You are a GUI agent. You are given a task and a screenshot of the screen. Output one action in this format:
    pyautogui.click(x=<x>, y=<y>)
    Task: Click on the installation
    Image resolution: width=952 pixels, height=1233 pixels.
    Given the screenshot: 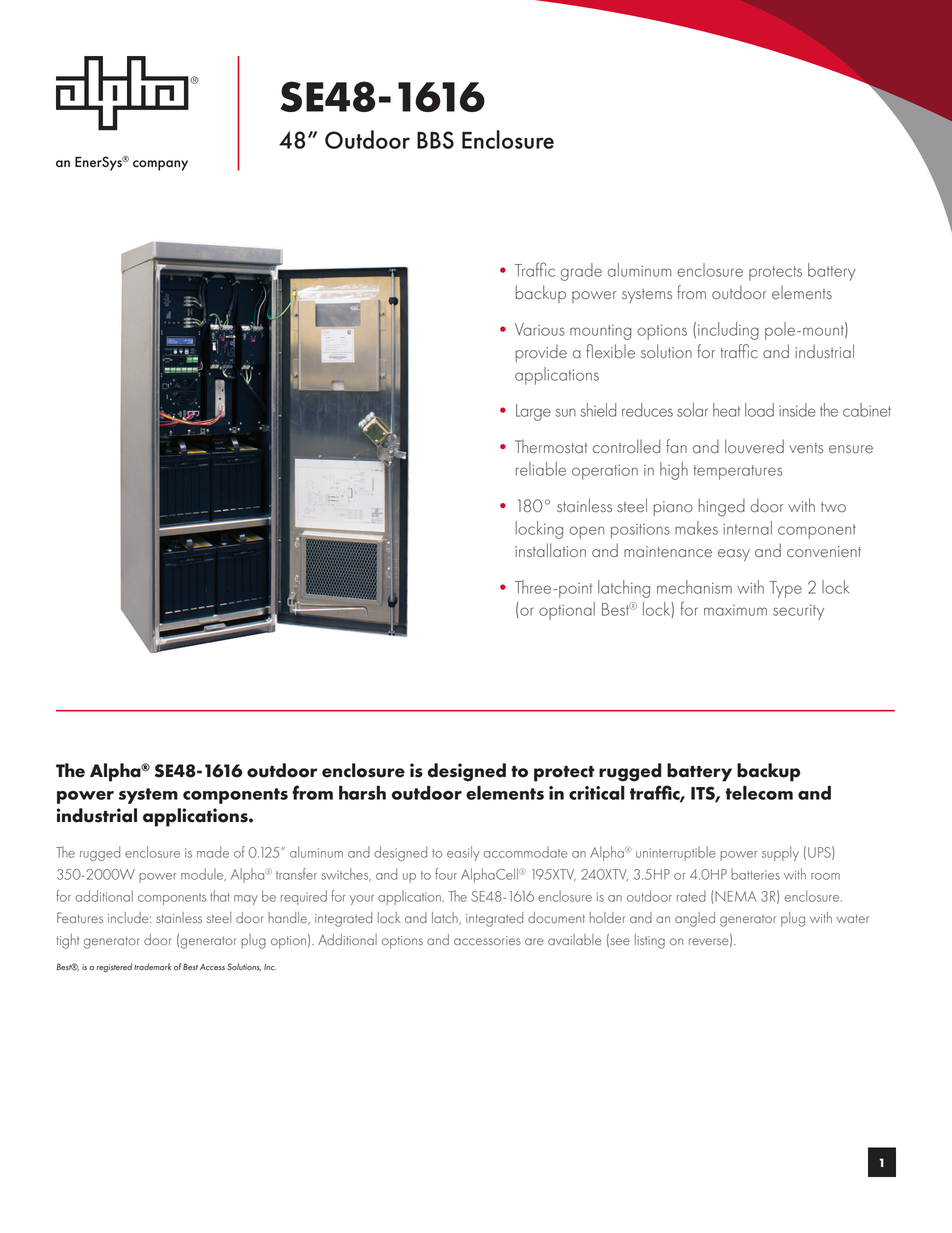 What is the action you would take?
    pyautogui.click(x=550, y=550)
